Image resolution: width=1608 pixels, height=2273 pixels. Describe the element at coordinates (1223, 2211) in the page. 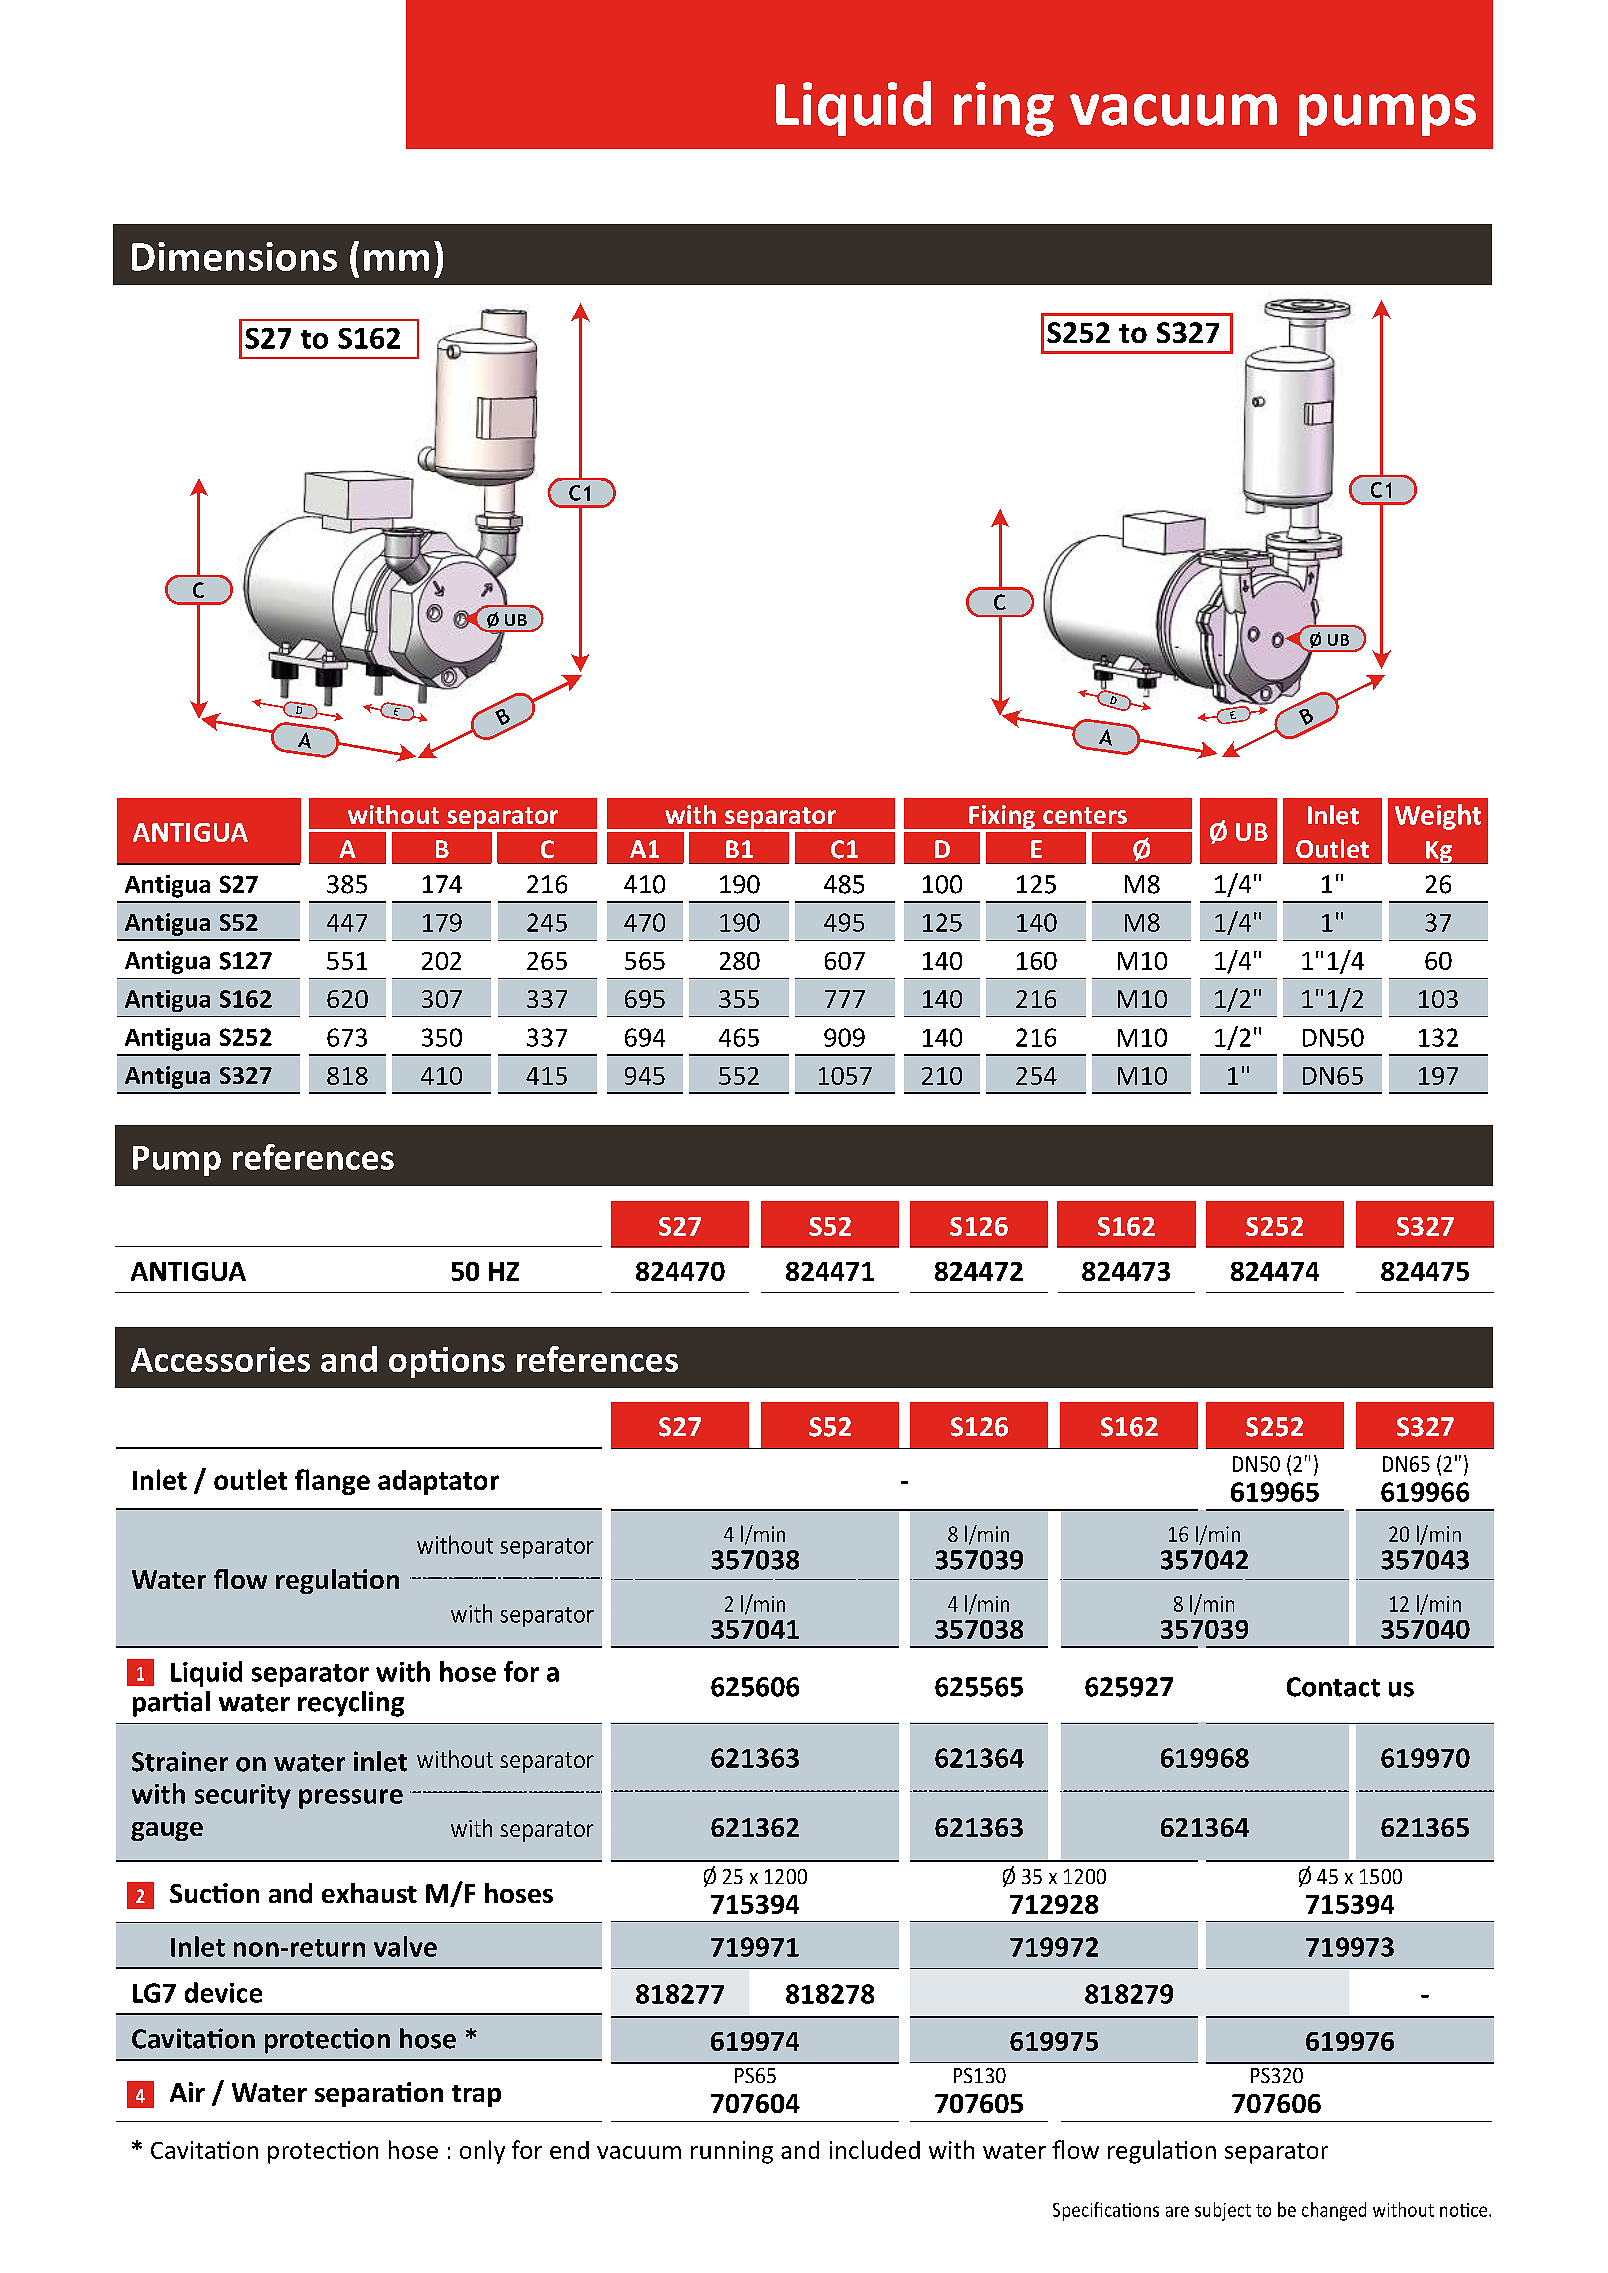

I see `subject` at that location.
